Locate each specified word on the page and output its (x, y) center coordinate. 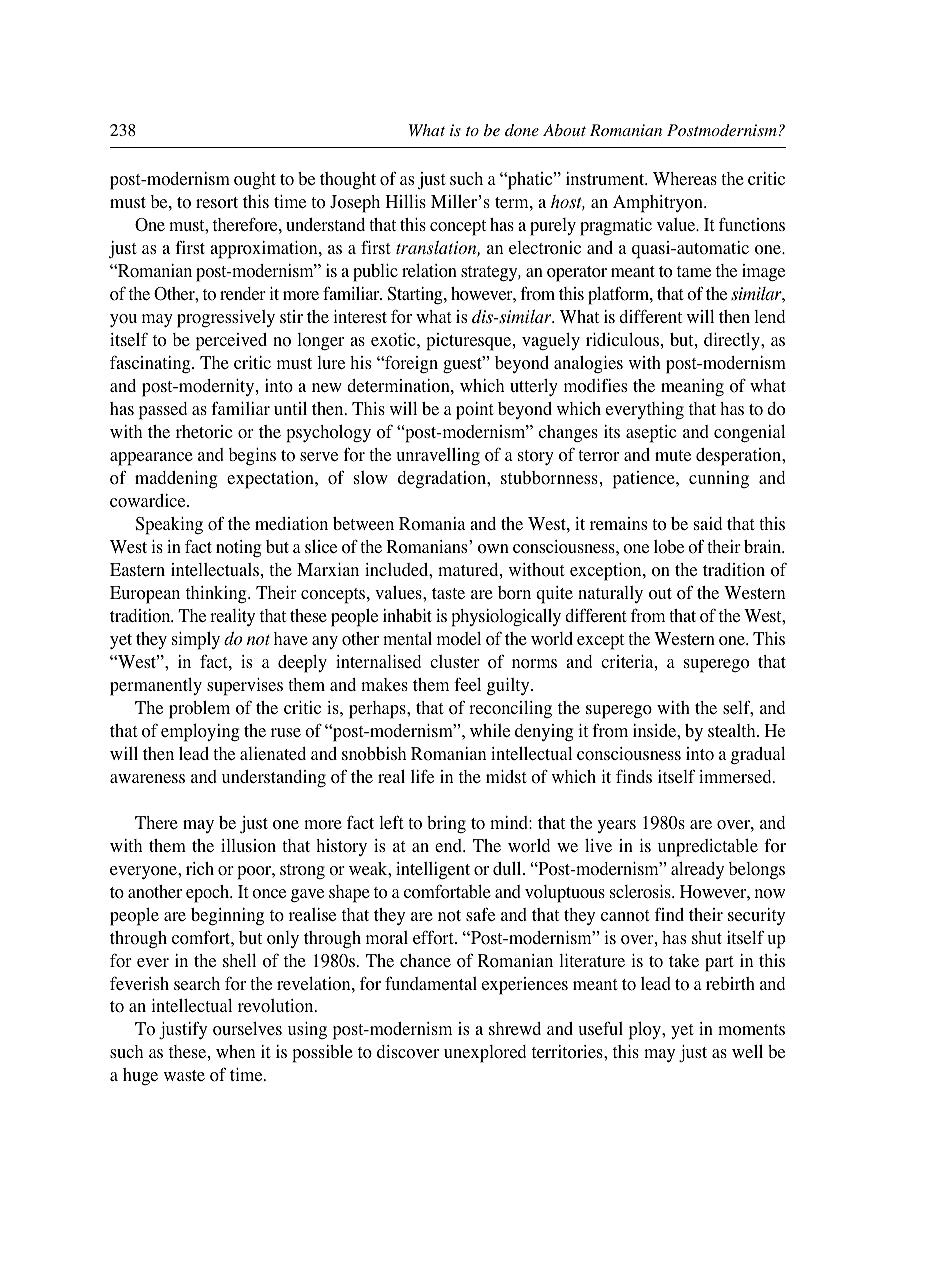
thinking (217, 595)
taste (448, 593)
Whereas (685, 178)
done (522, 130)
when (235, 1051)
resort (217, 203)
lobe (669, 547)
